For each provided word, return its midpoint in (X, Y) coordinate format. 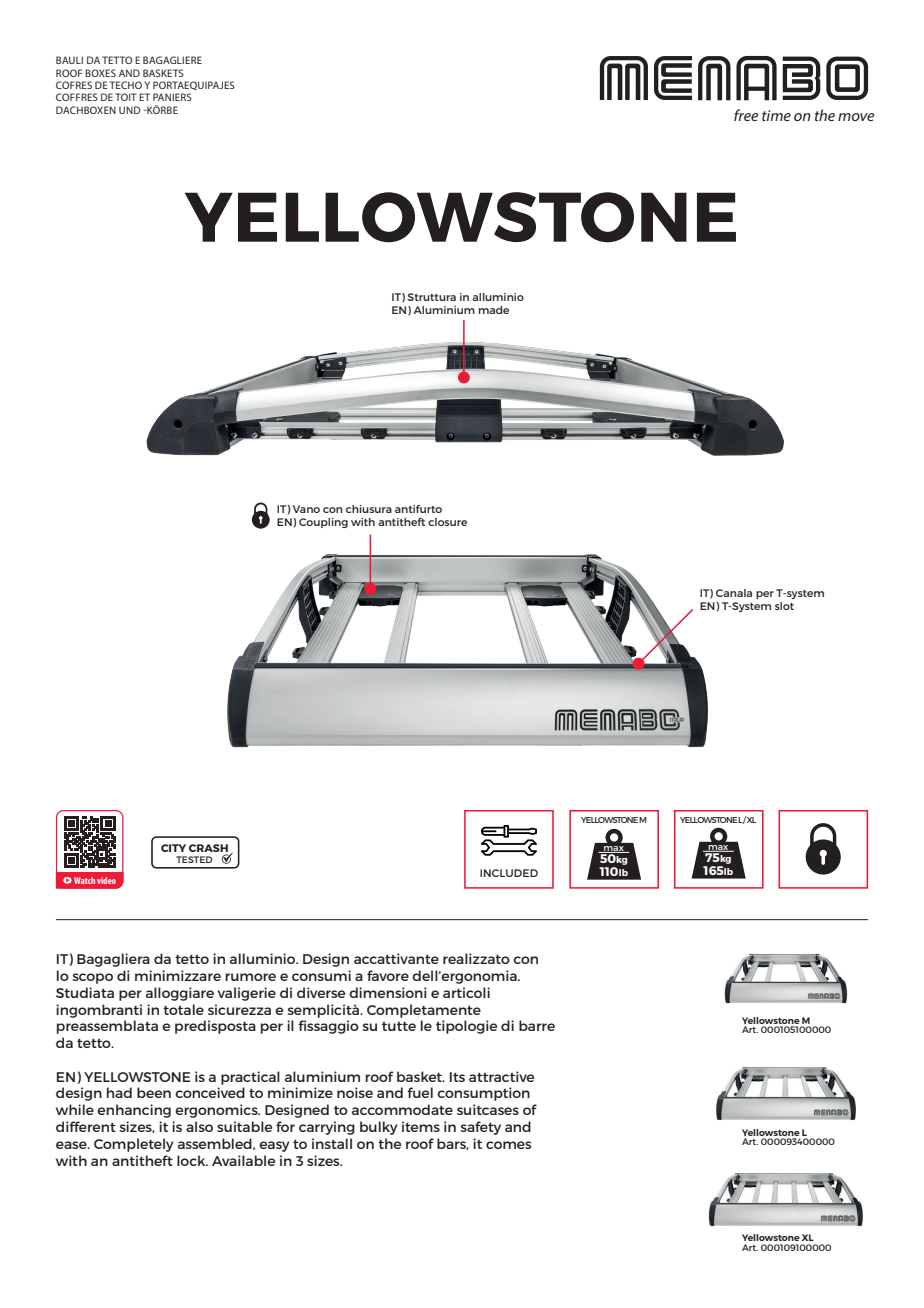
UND (130, 110)
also (199, 1126)
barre (537, 1025)
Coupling (323, 523)
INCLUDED (509, 873)
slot (784, 606)
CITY (173, 848)
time (776, 115)
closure (447, 522)
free (746, 115)
